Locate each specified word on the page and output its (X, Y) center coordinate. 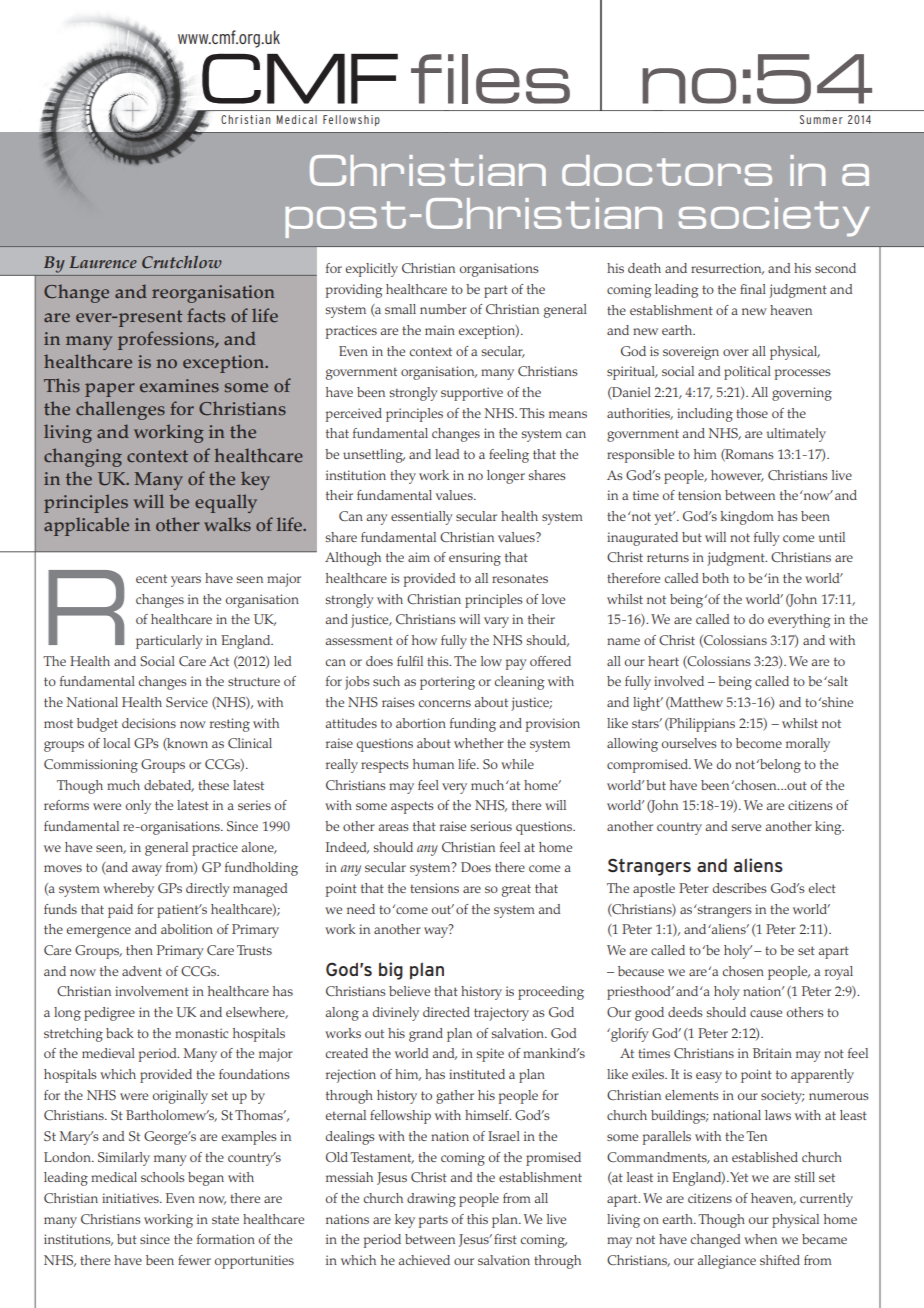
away (147, 870)
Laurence (103, 262)
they (403, 477)
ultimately (796, 435)
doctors (667, 170)
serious (491, 826)
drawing (431, 1200)
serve (746, 827)
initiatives (131, 1198)
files (490, 79)
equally (226, 503)
